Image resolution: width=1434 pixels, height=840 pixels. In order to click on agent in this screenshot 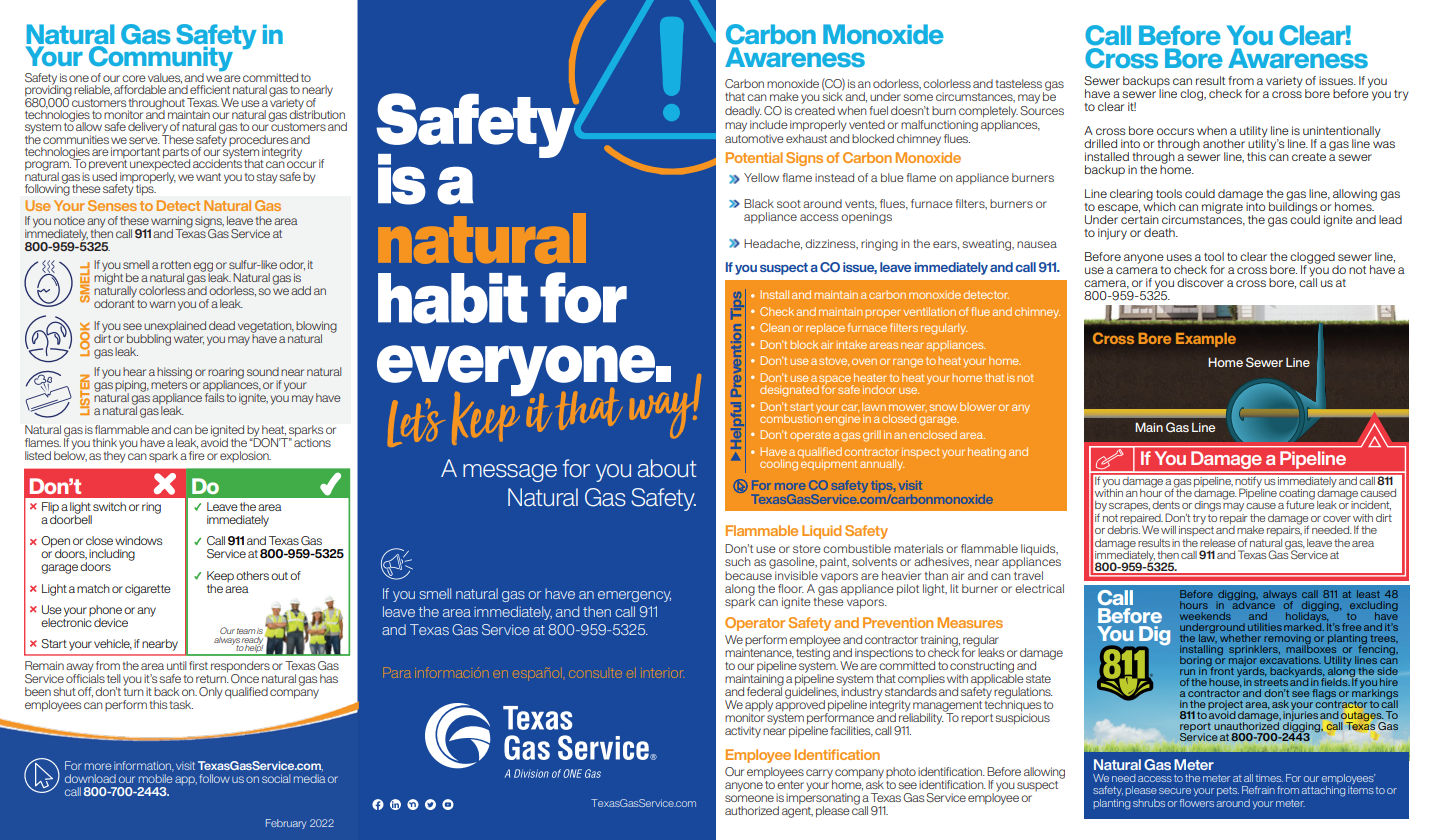, I will do `click(797, 811)`.
